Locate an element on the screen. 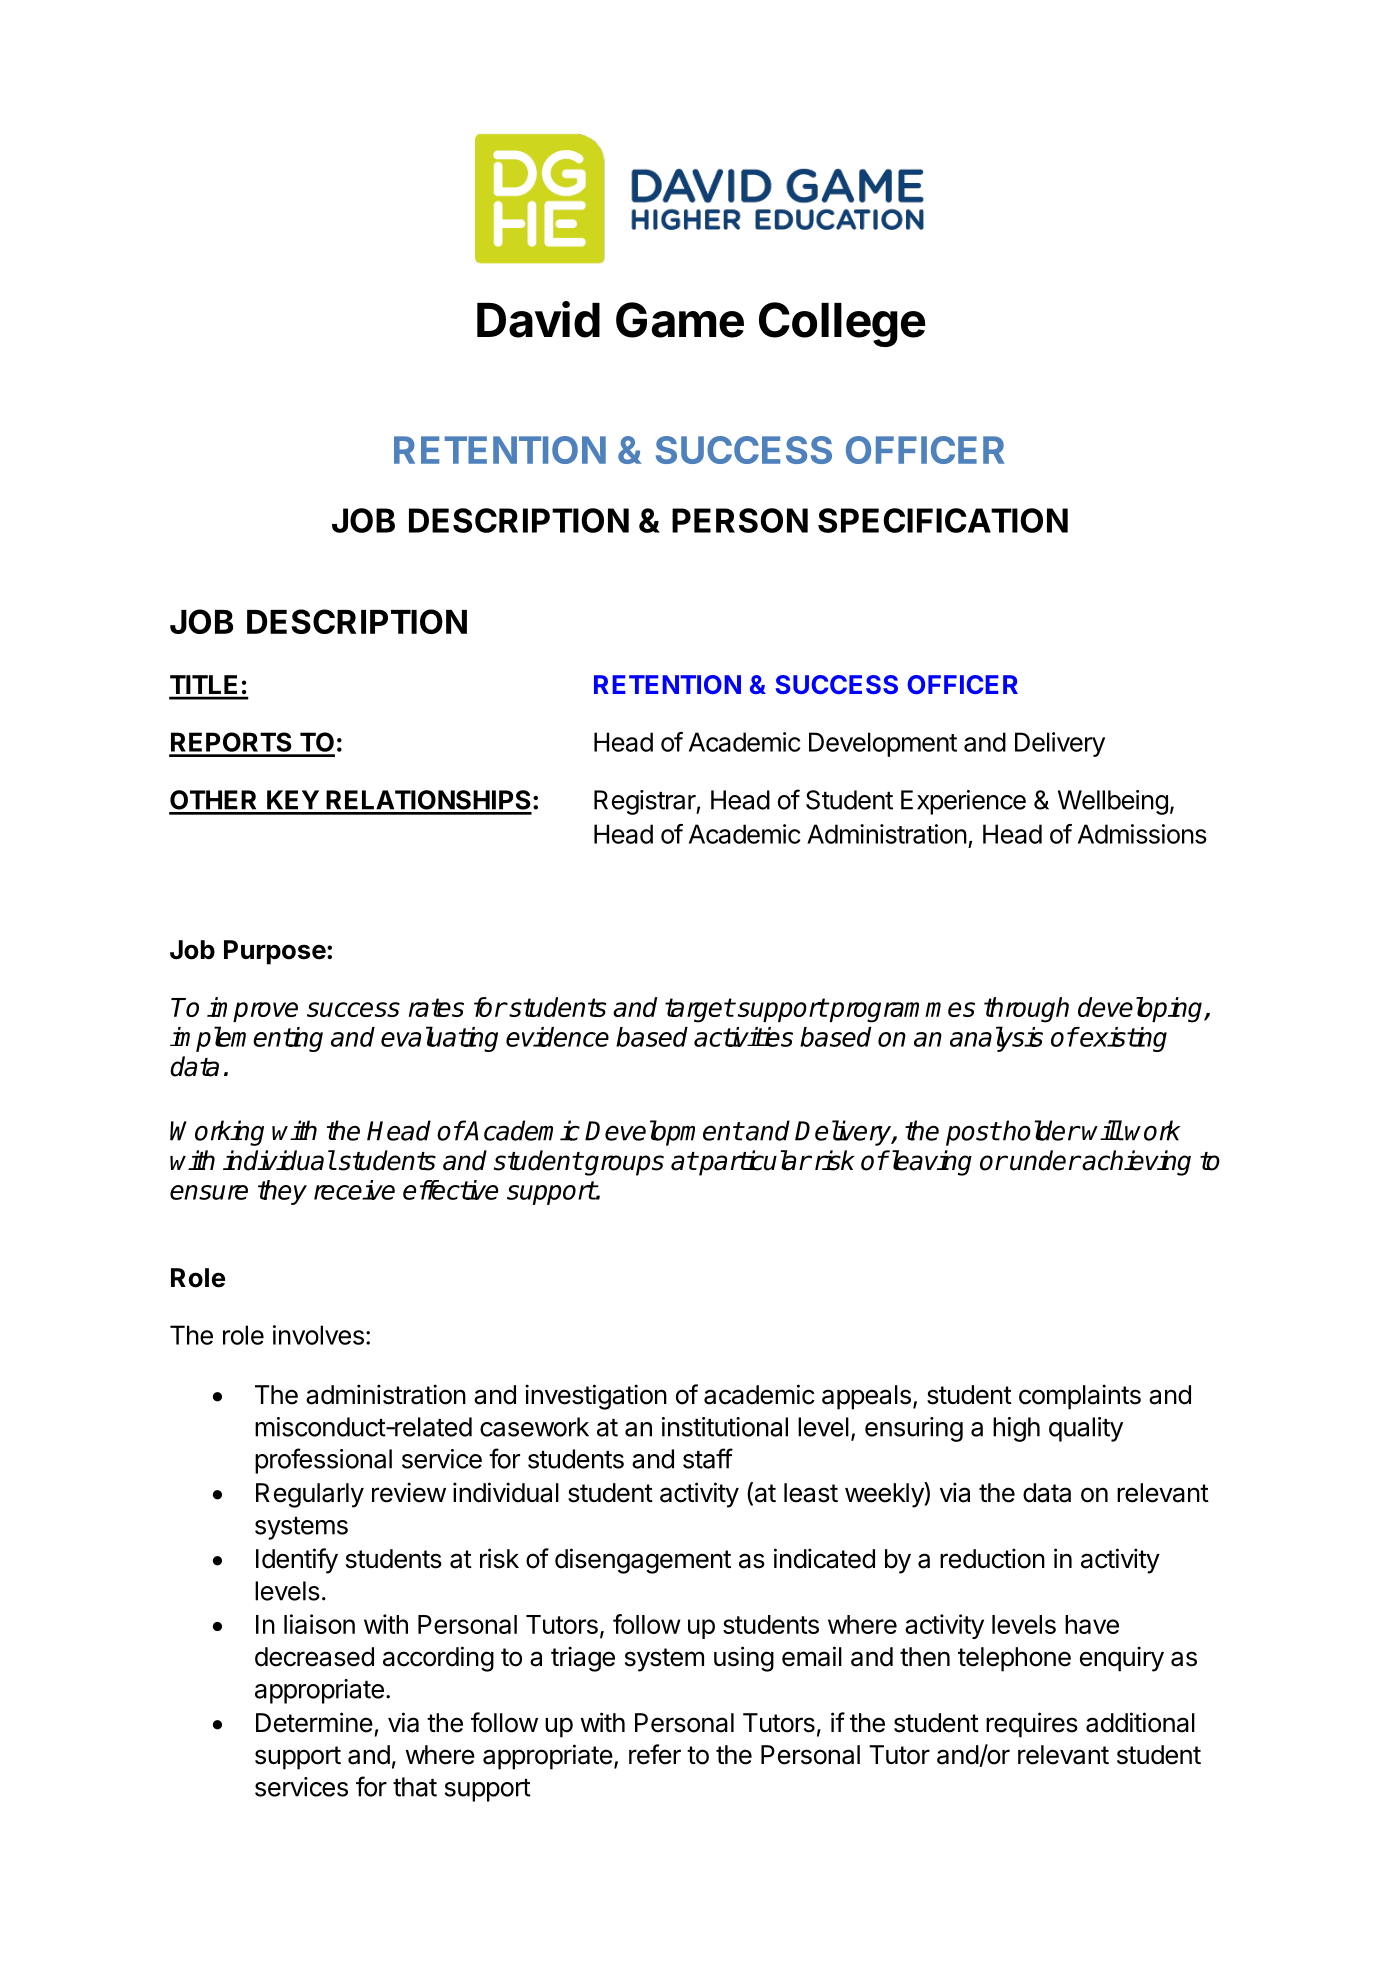 Image resolution: width=1399 pixels, height=1979 pixels. requires is located at coordinates (1032, 1725).
